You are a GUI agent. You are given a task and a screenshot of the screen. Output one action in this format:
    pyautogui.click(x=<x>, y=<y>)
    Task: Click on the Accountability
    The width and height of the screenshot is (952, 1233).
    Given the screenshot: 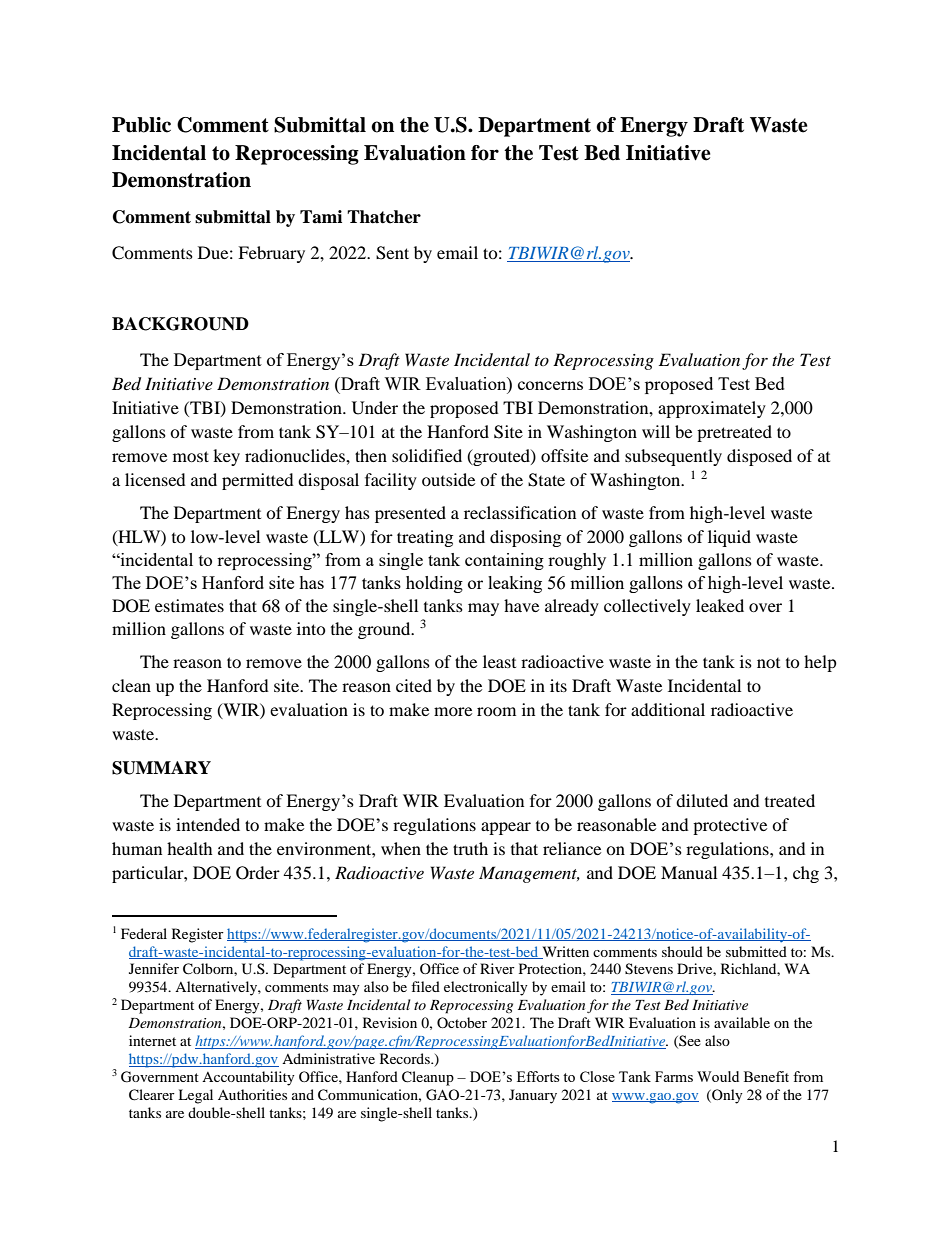 What is the action you would take?
    pyautogui.click(x=248, y=1078)
